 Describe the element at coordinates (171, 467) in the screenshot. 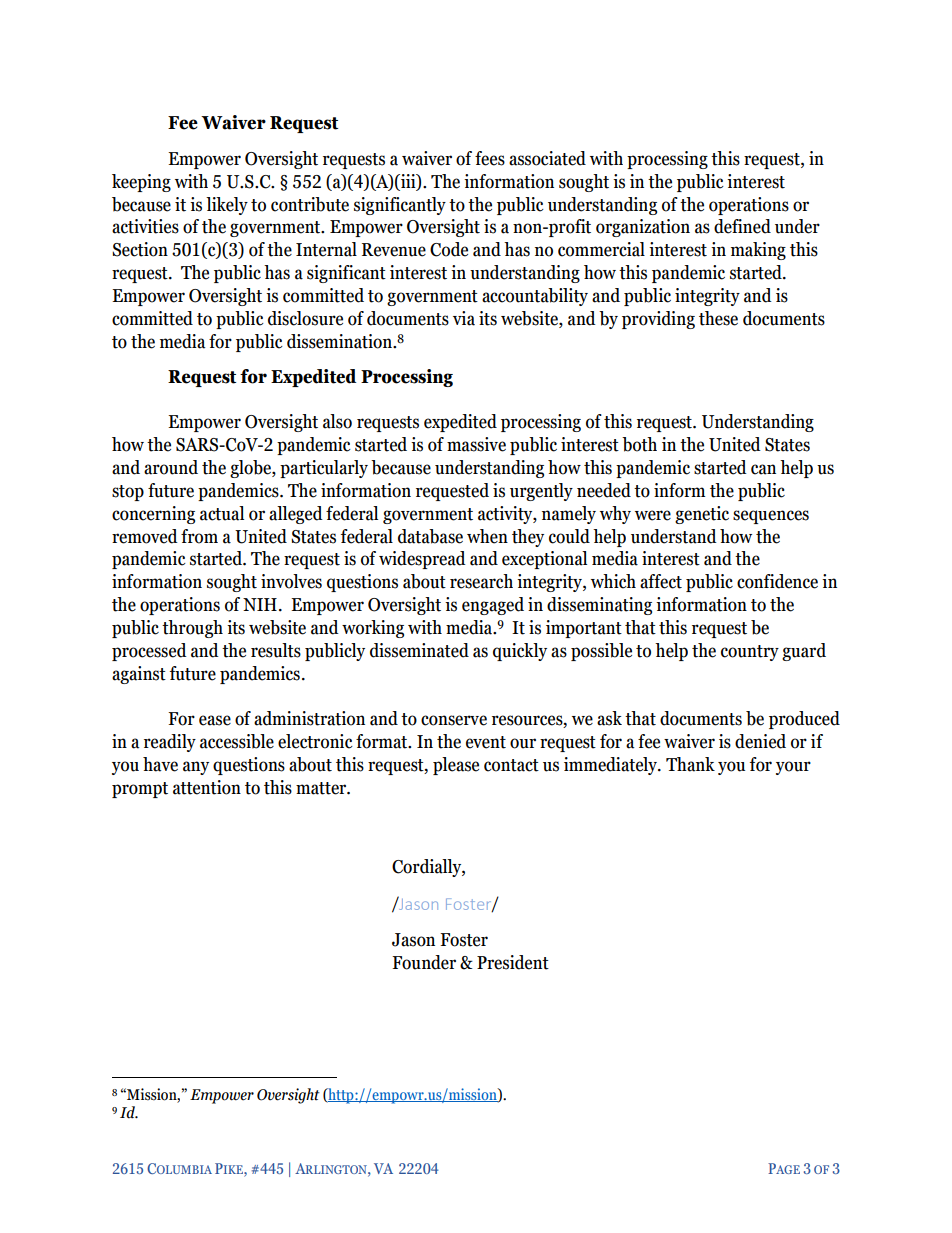

I see `around` at that location.
